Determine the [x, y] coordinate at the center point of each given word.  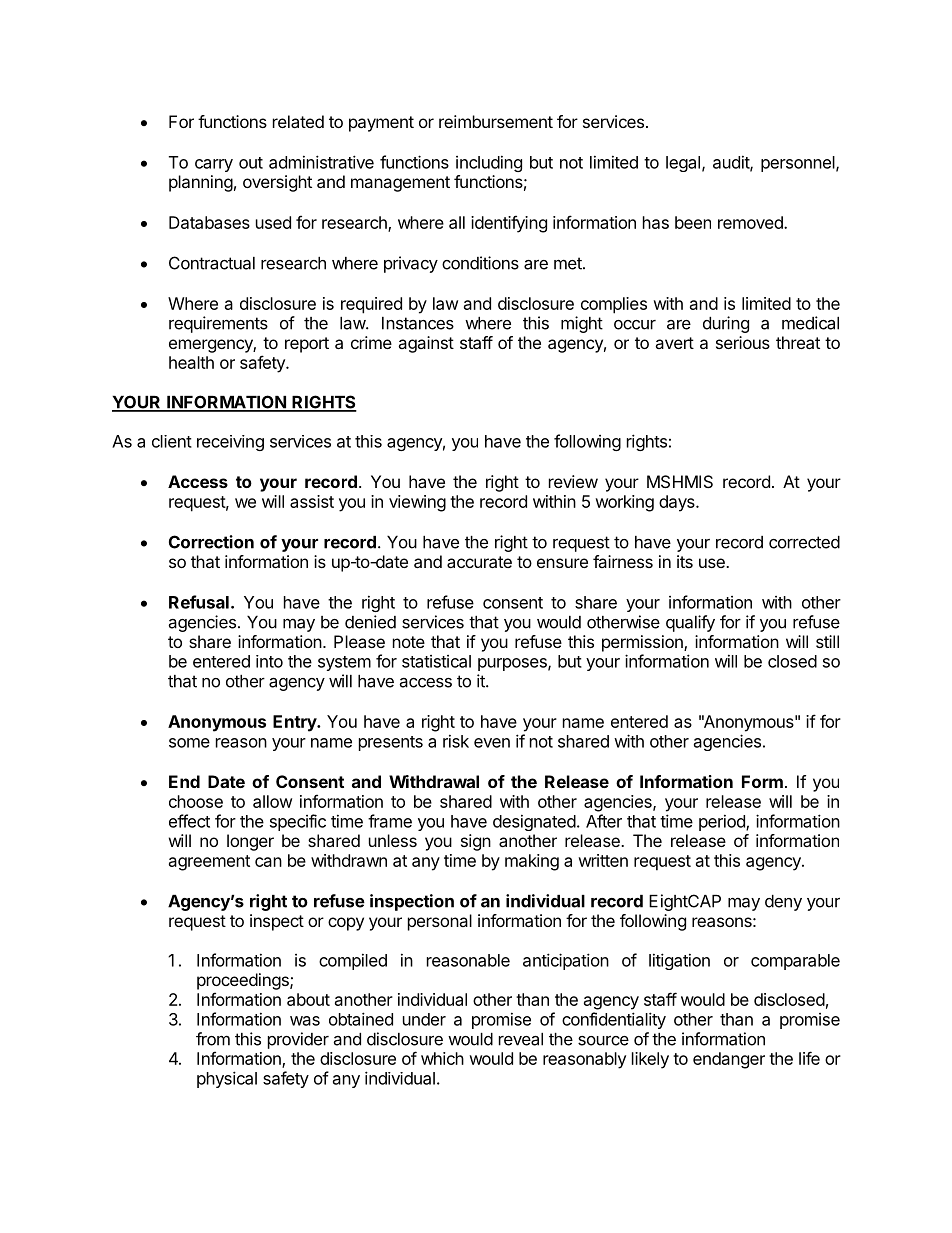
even [492, 743]
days [678, 503]
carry [214, 165]
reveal [521, 1039]
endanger [729, 1060]
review [573, 481]
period [723, 822]
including [489, 163]
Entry [295, 723]
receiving [230, 443]
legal [683, 164]
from [213, 1039]
